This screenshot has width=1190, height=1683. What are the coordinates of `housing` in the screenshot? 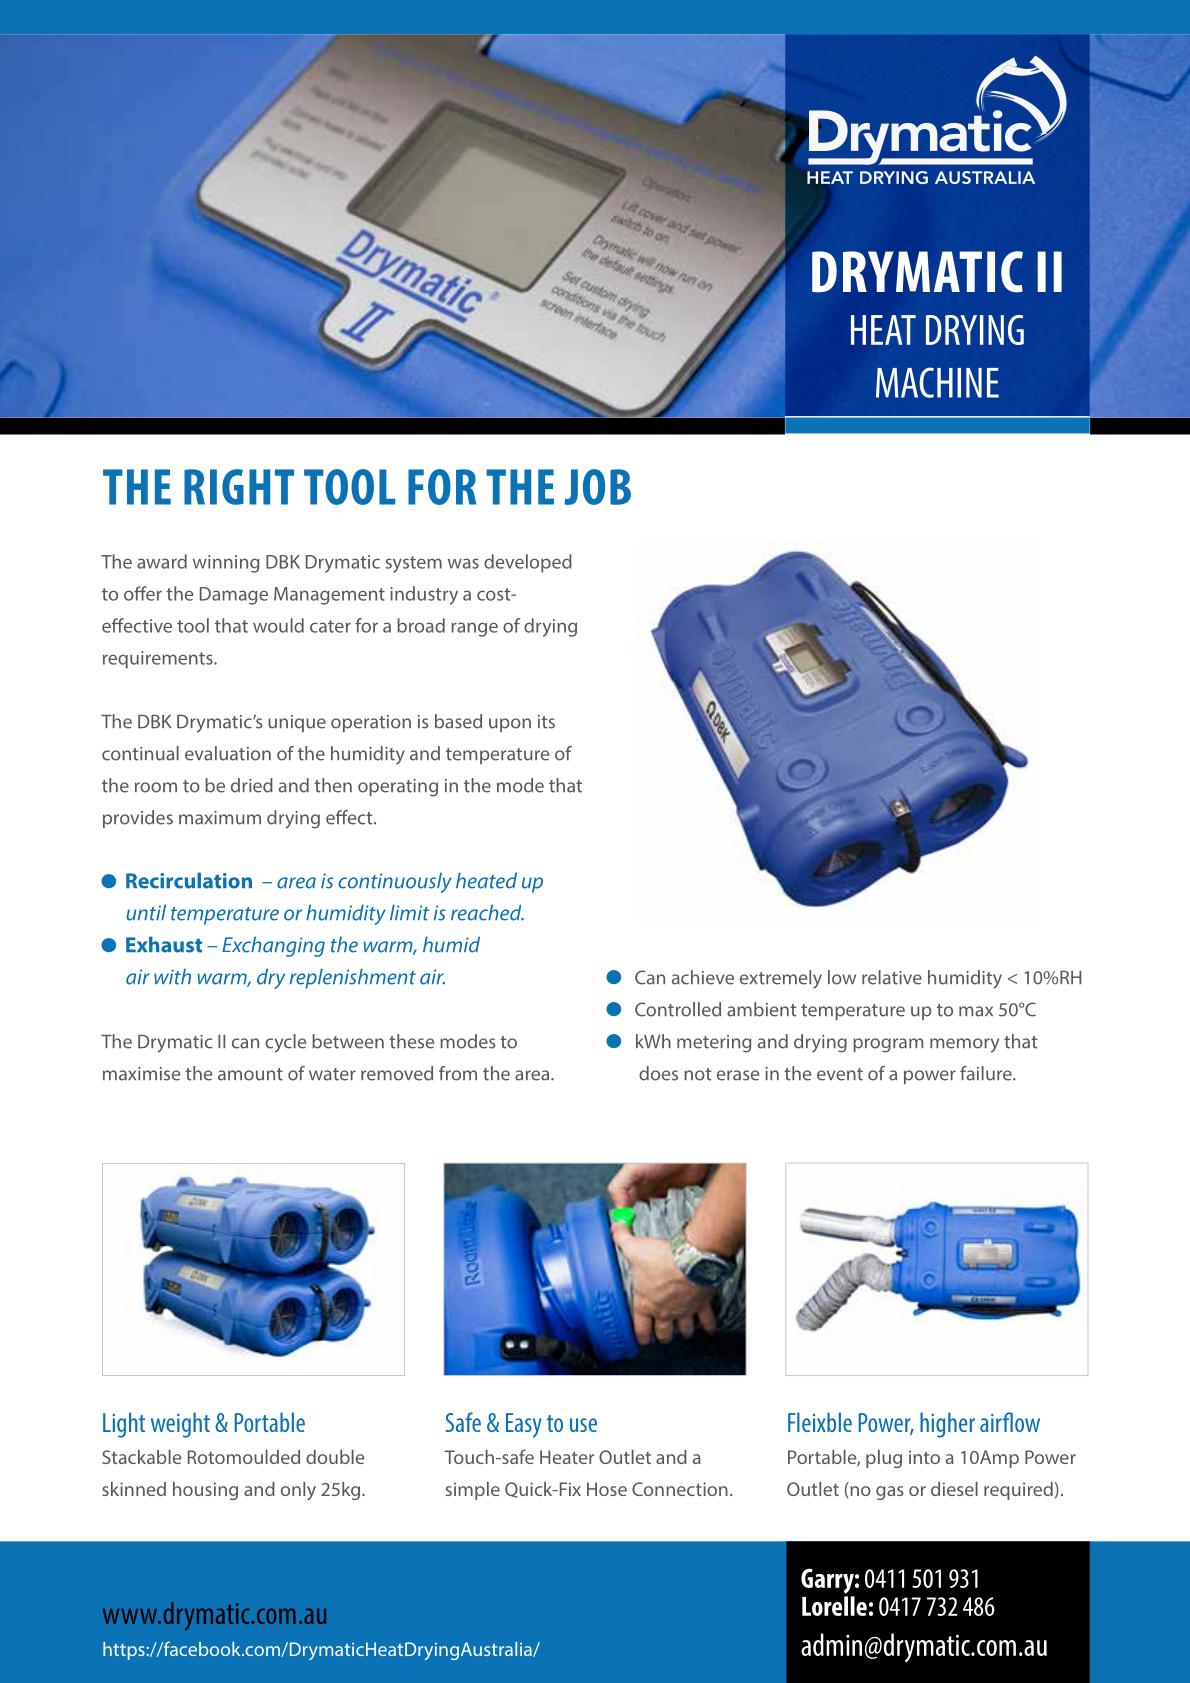 It's located at (205, 1491).
